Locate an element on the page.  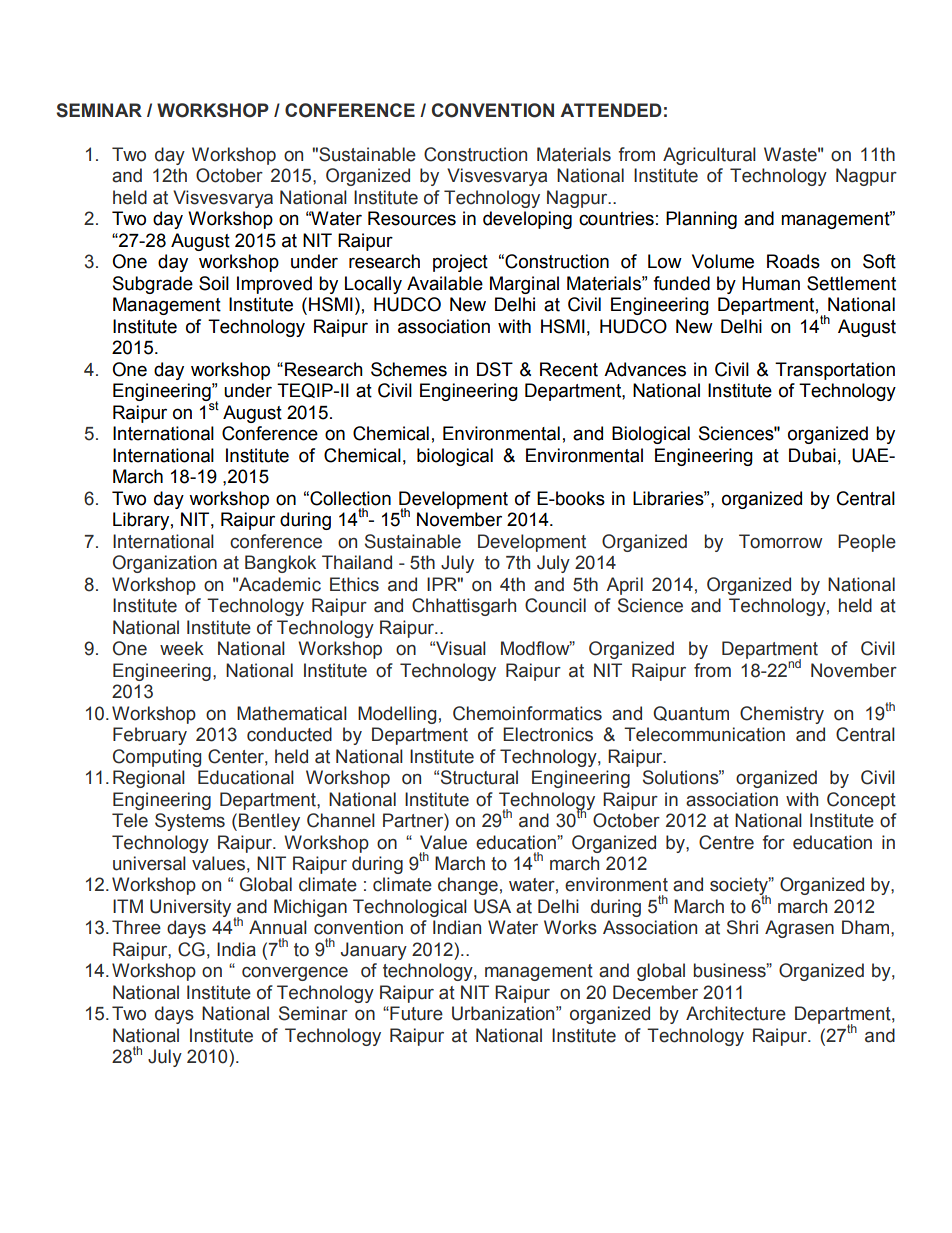
ATTENDED is located at coordinates (611, 110).
